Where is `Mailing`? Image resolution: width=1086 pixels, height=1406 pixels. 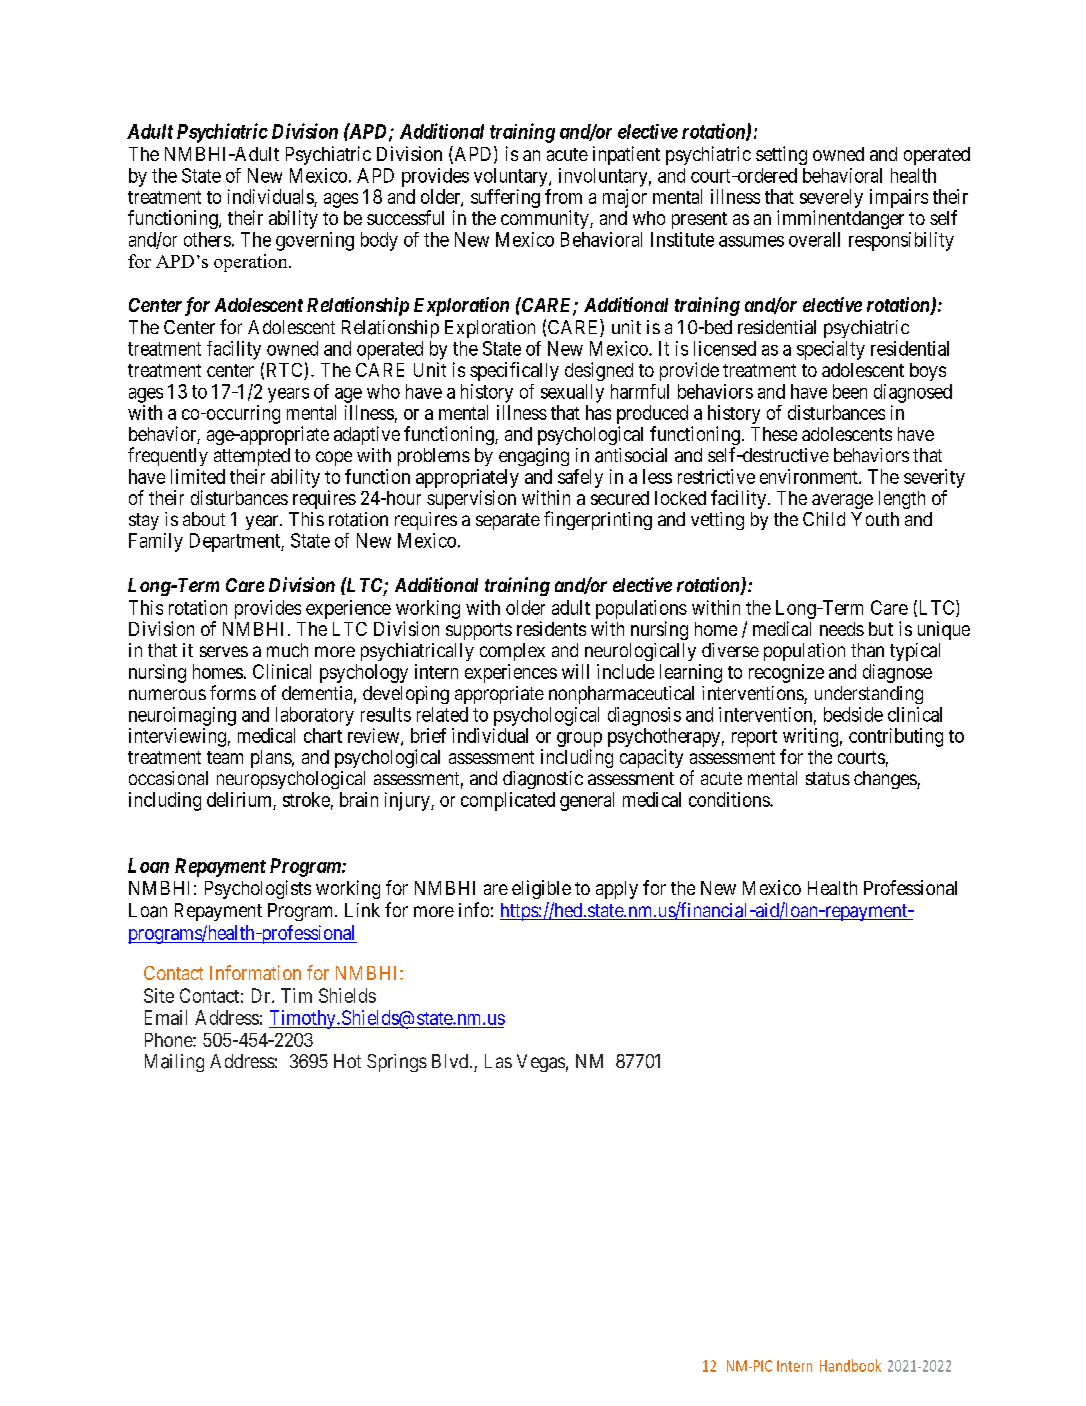 Mailing is located at coordinates (174, 1063).
